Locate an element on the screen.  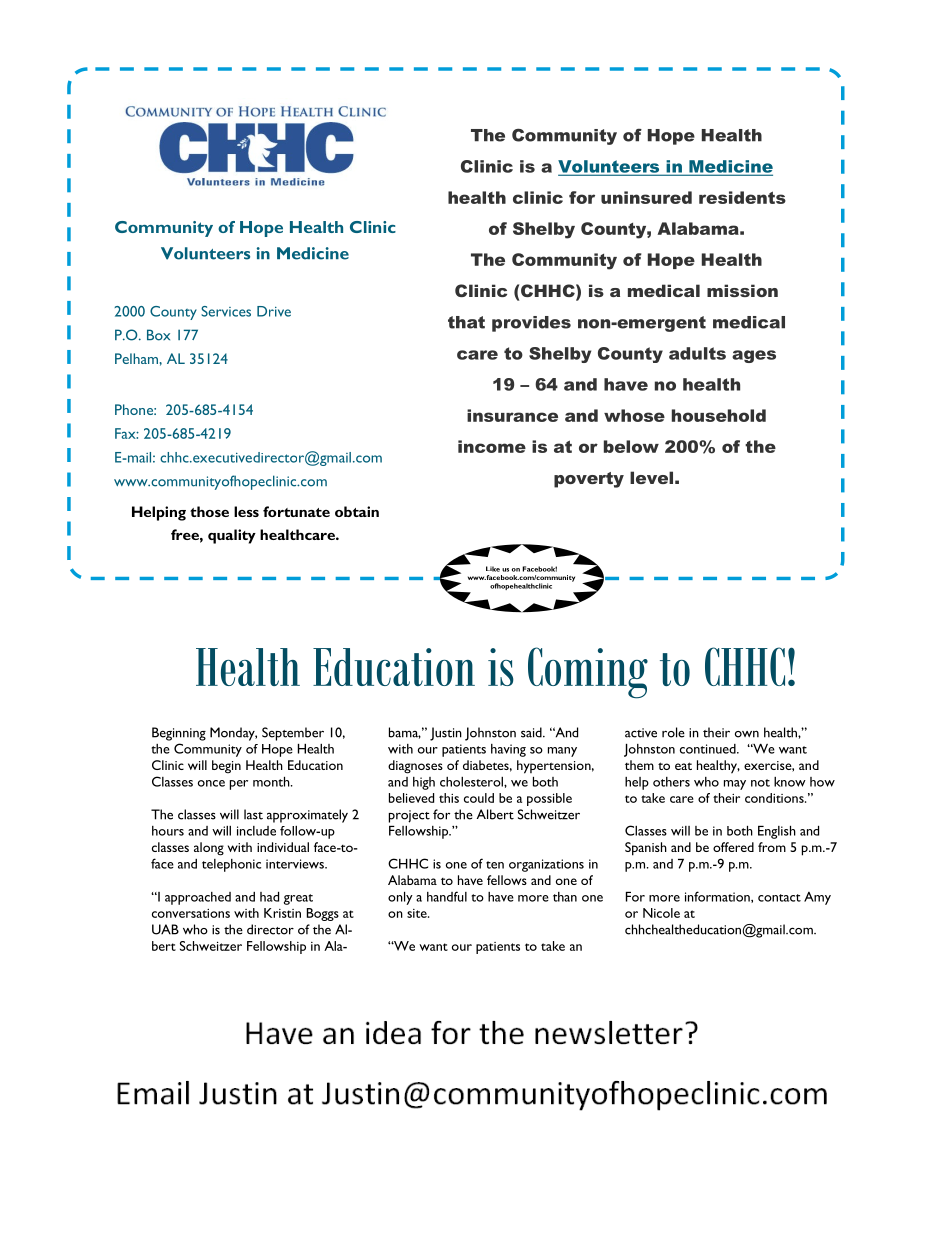
uninsured is located at coordinates (646, 197).
